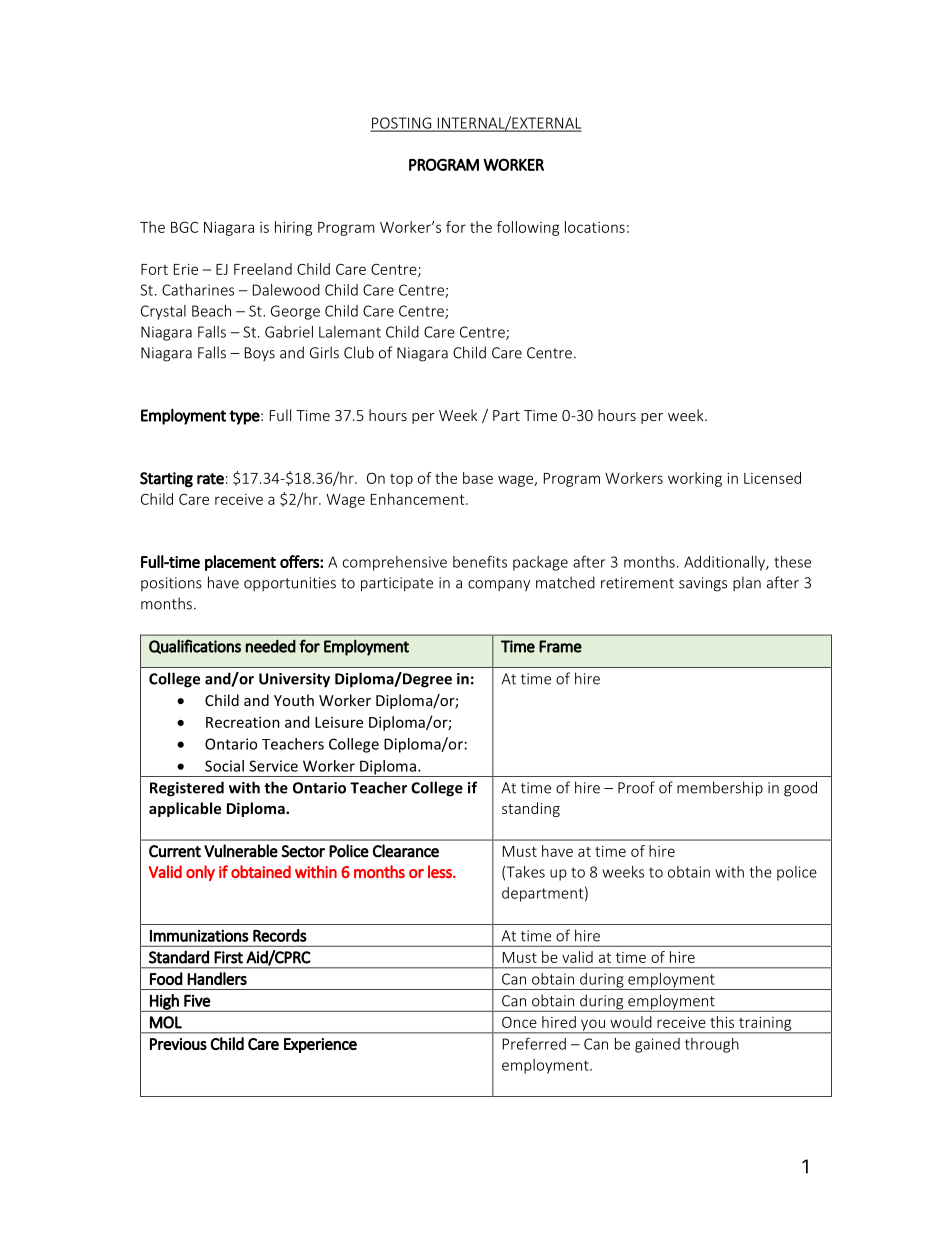  I want to click on rate, so click(210, 479).
